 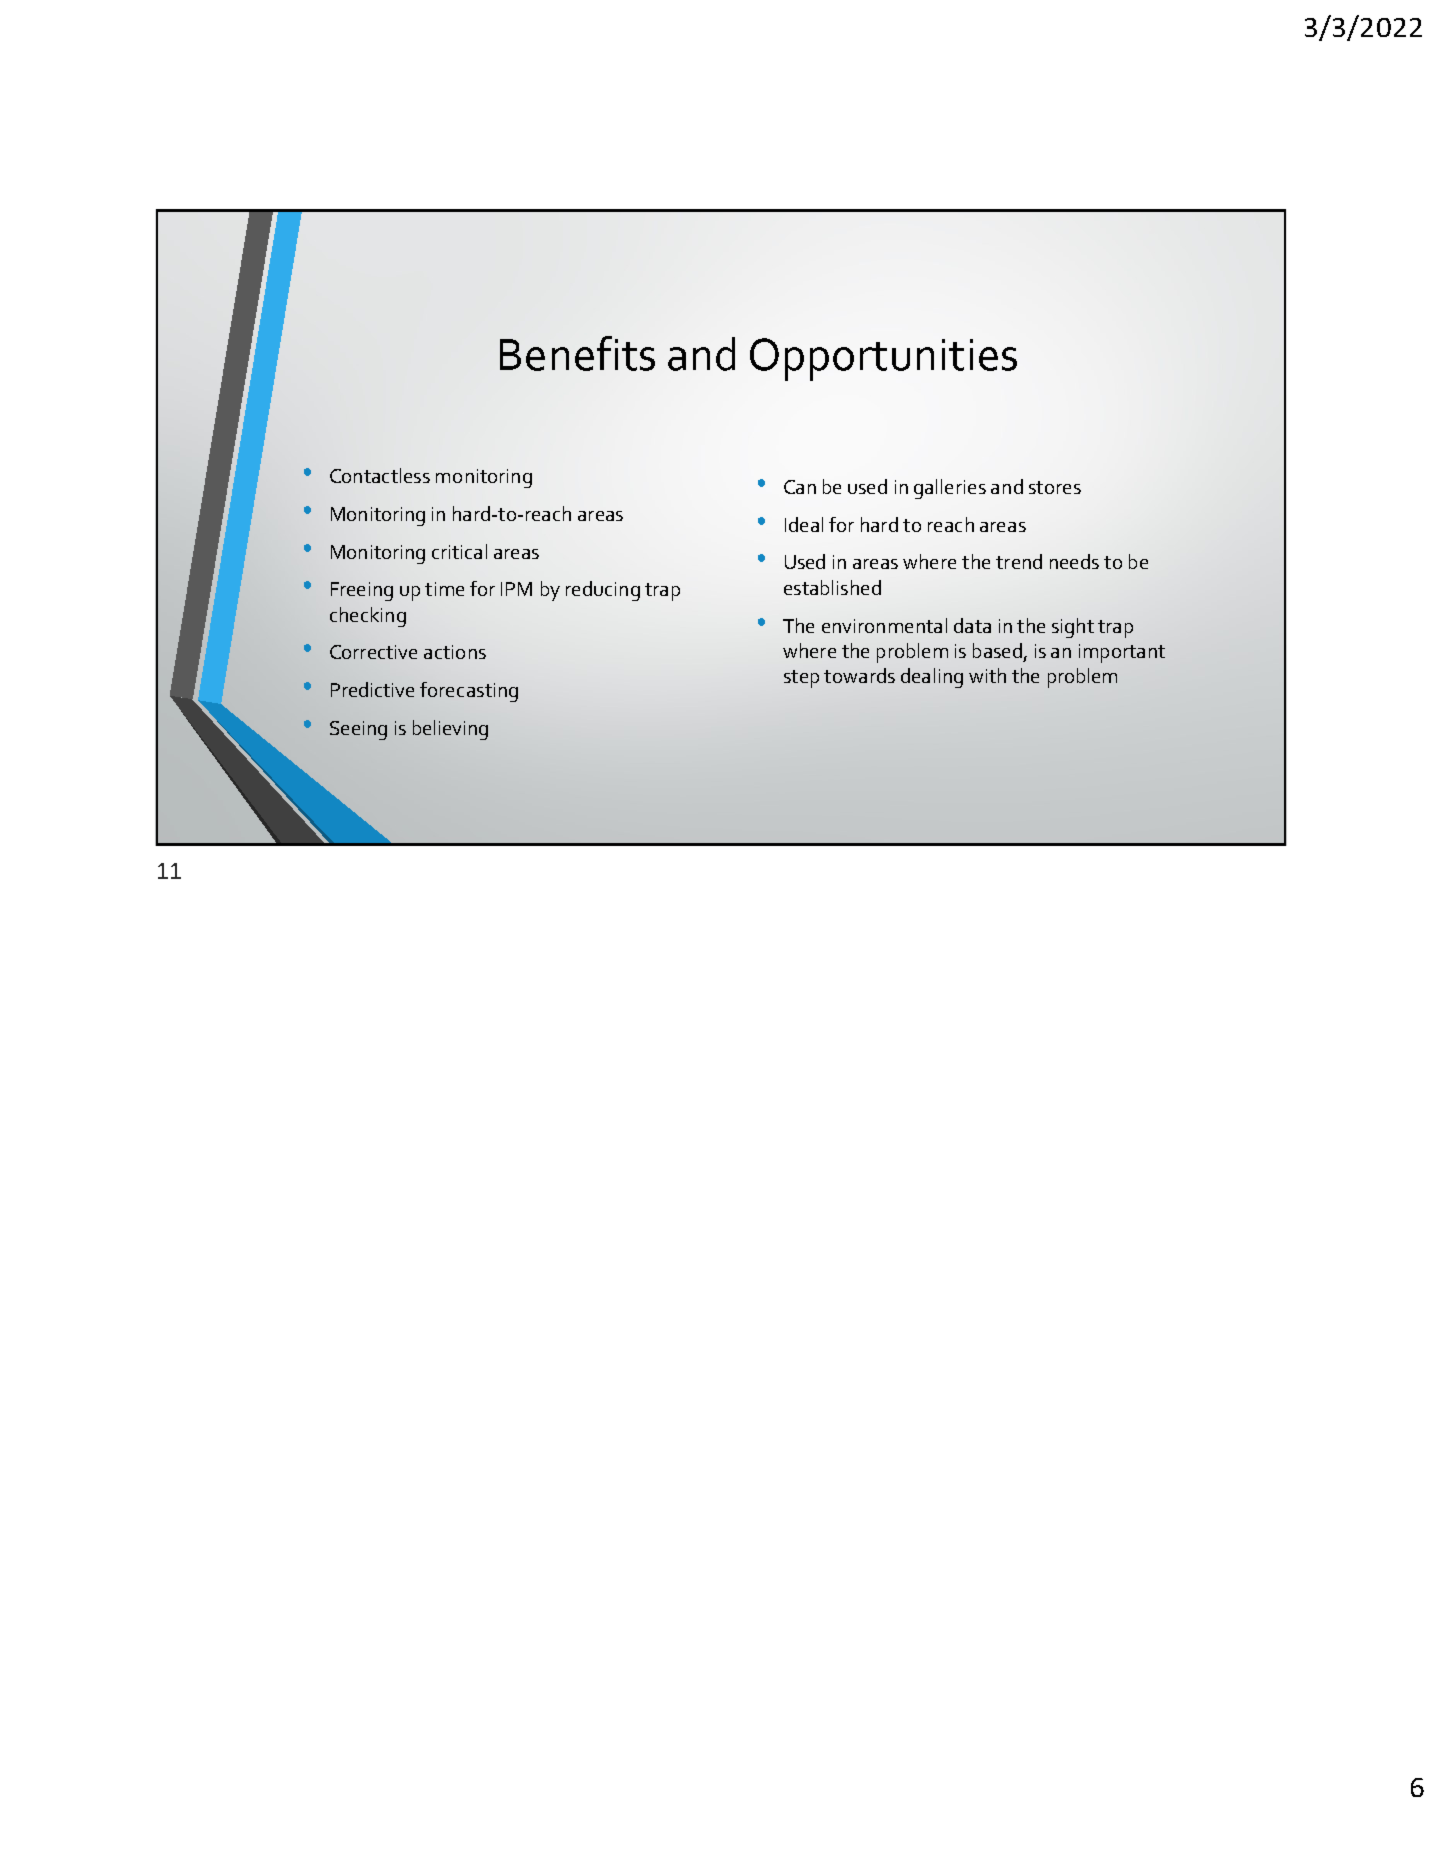 I want to click on Opportunities, so click(x=883, y=359).
